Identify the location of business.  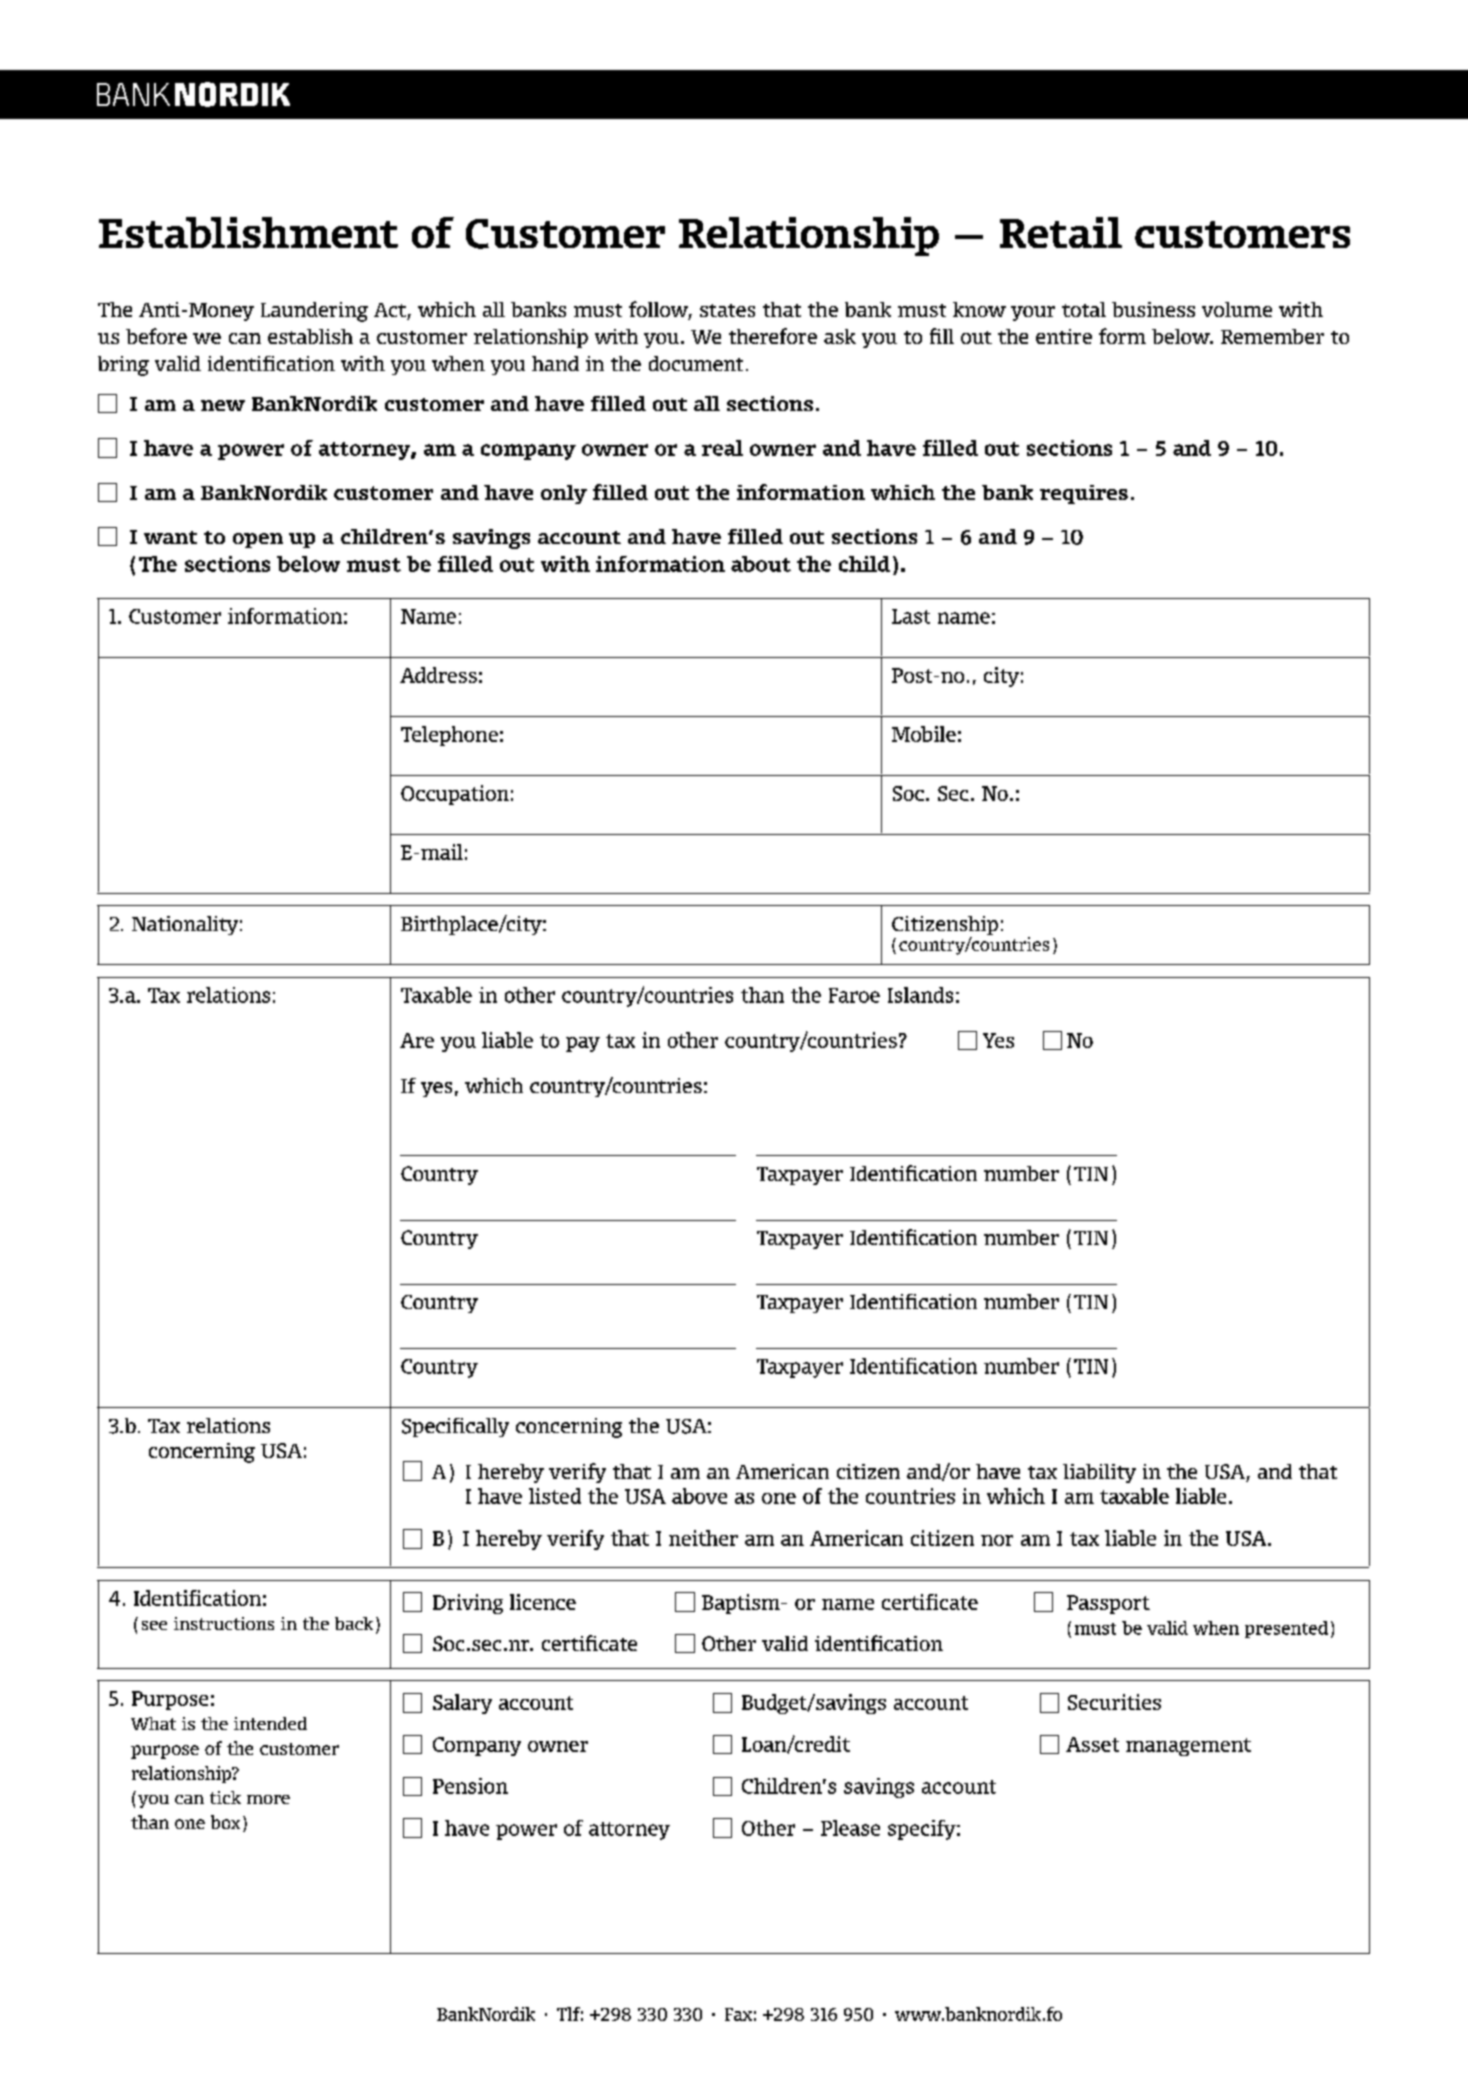
(1153, 309).
